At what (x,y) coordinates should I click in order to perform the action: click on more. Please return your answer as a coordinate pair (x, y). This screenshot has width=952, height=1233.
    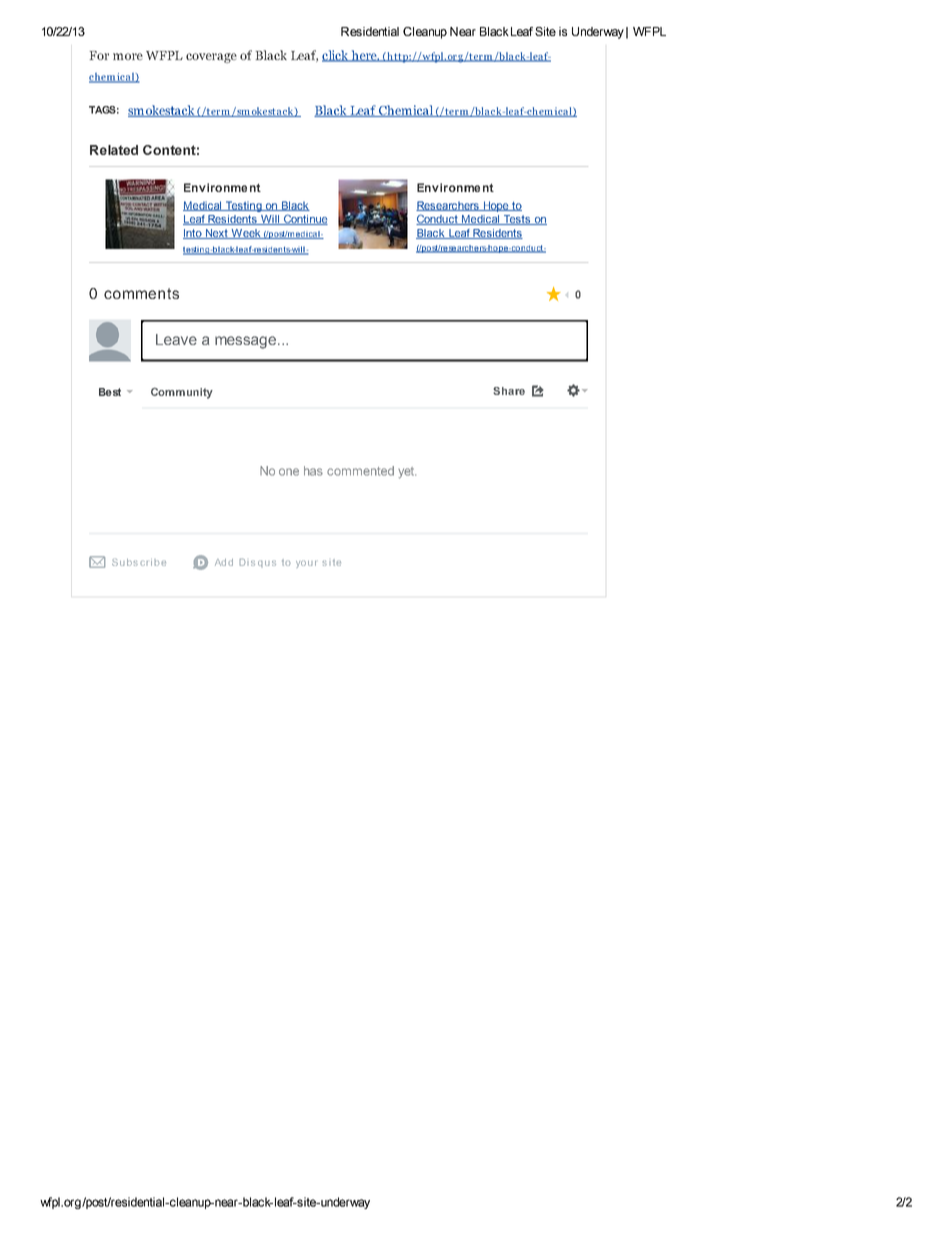
    Looking at the image, I should click on (128, 56).
